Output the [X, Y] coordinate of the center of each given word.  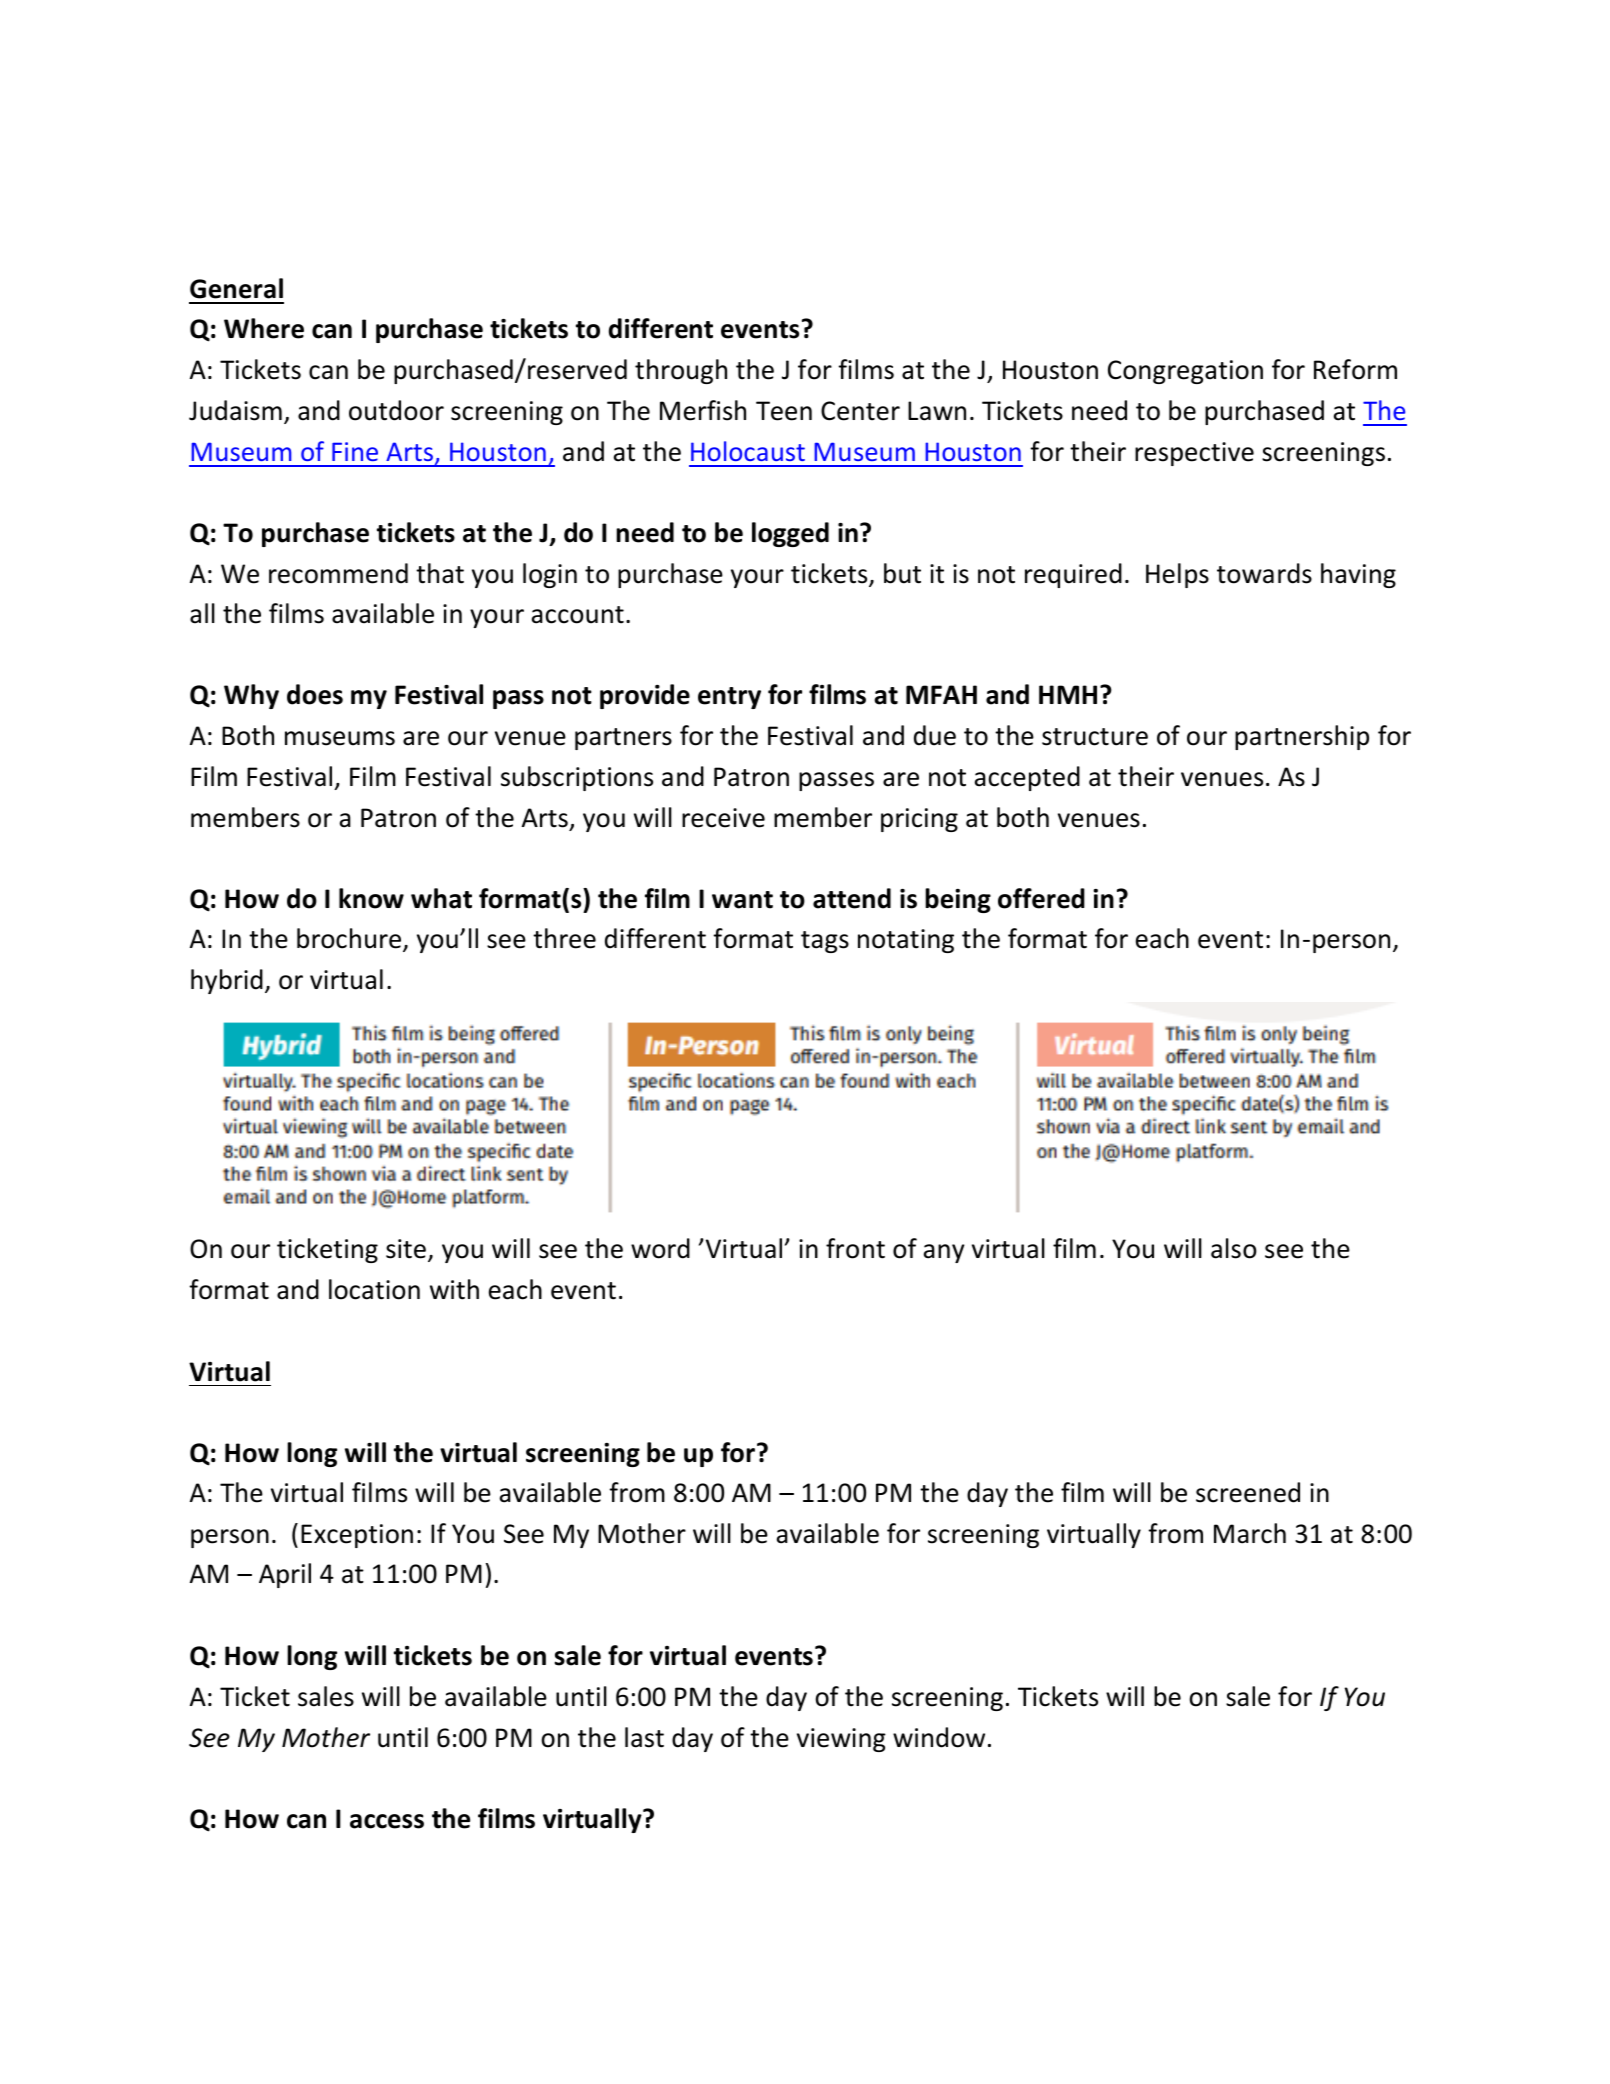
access [387, 1821]
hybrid [227, 981]
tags [825, 942]
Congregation [1185, 372]
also [1234, 1248]
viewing [841, 1740]
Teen [784, 411]
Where [264, 328]
